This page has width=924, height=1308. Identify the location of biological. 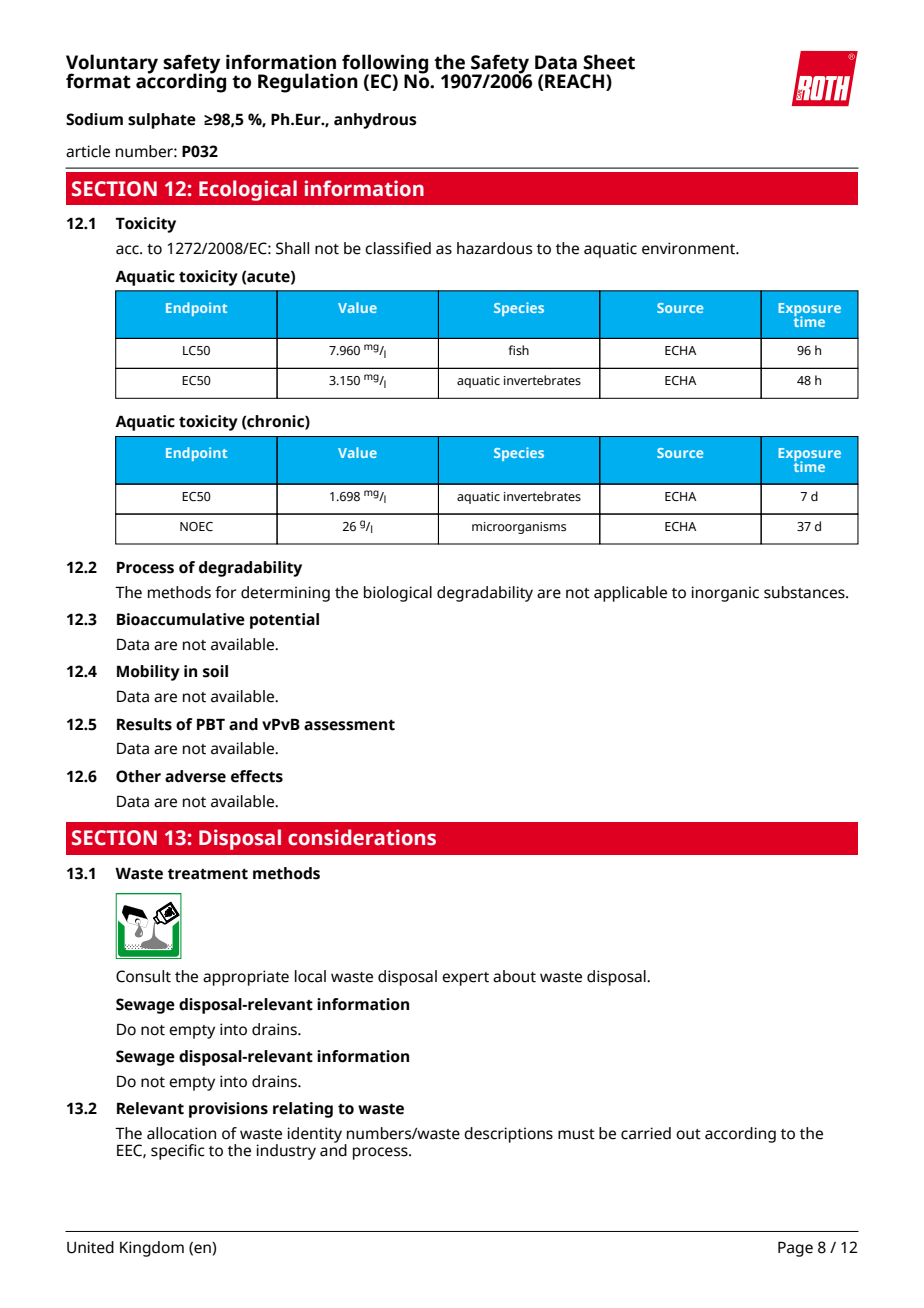
(398, 594).
